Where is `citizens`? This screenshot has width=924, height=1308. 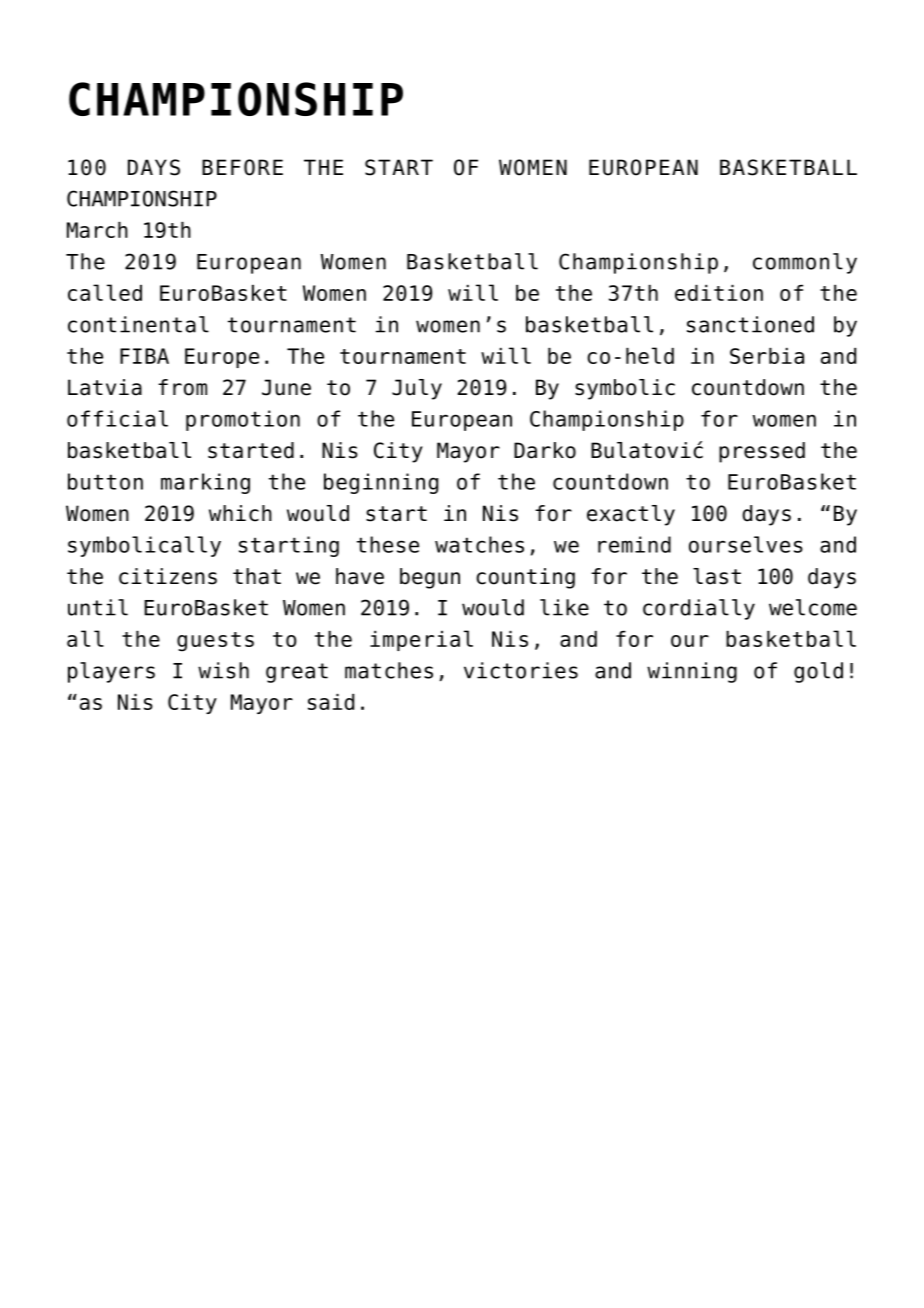 citizens is located at coordinates (168, 576).
